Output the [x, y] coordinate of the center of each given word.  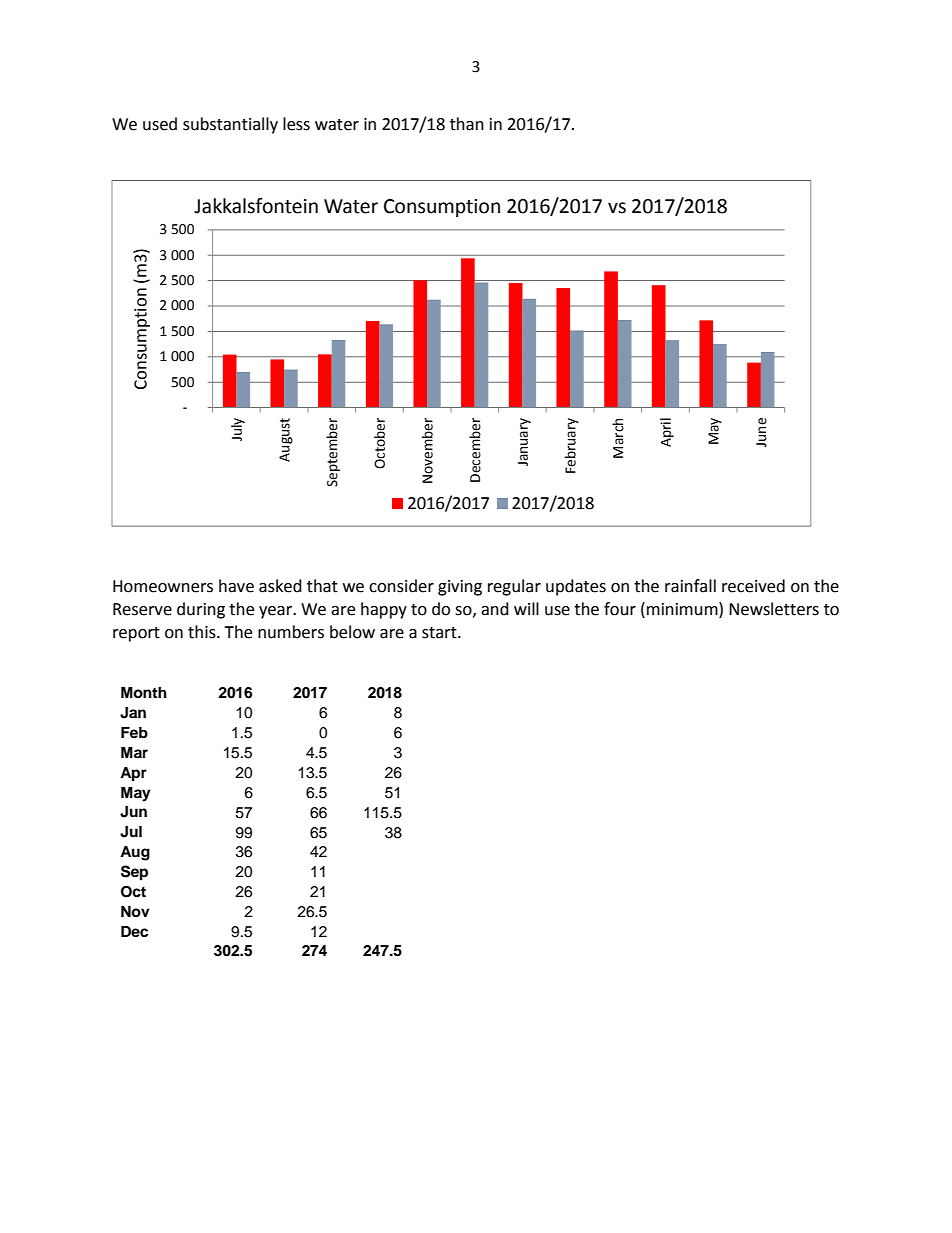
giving [460, 588]
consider [401, 586]
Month [144, 692]
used [160, 124]
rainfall [690, 586]
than [467, 124]
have [236, 586]
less [296, 124]
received [753, 586]
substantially [230, 125]
